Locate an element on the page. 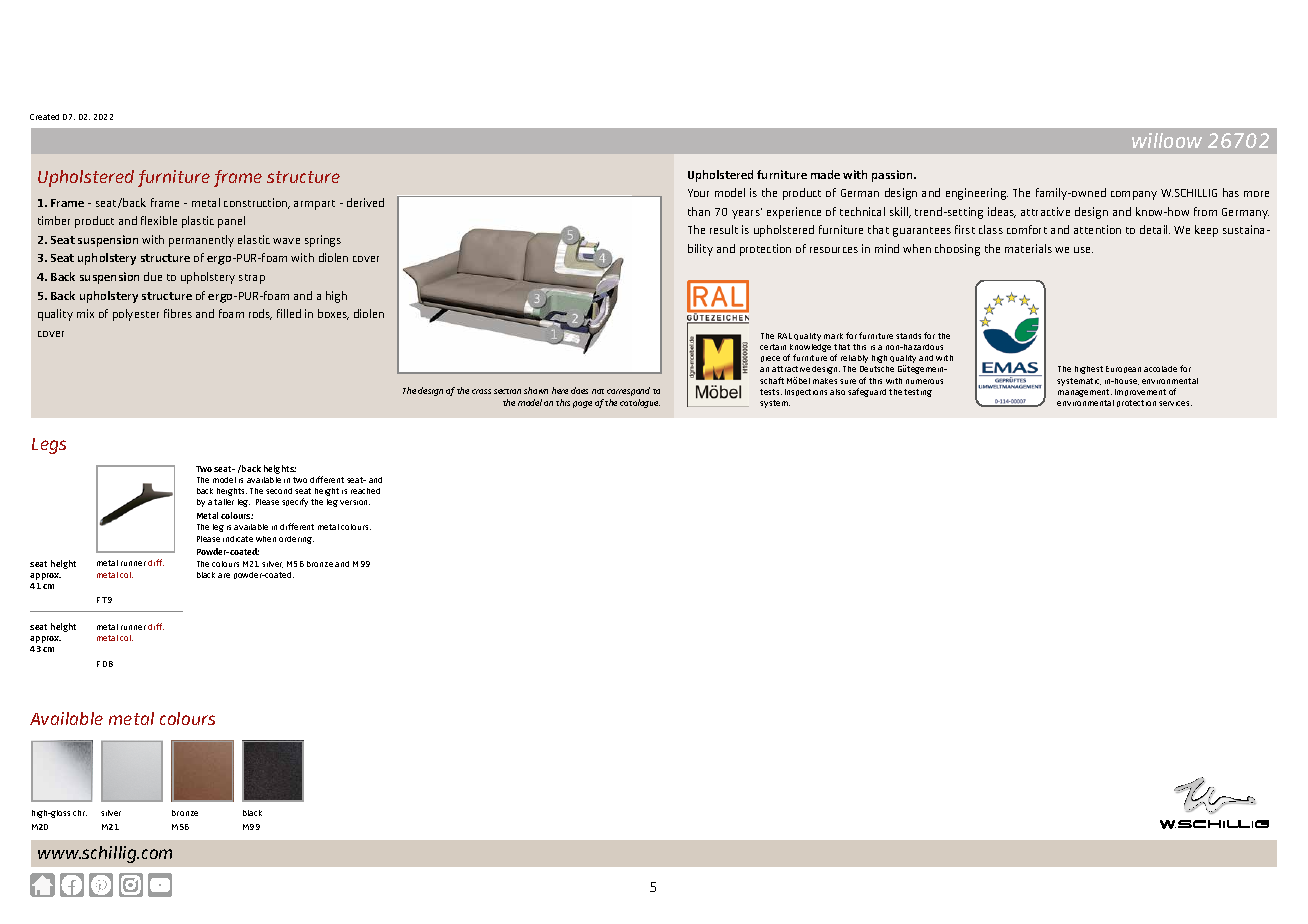 This page has width=1308, height=924. RAL is located at coordinates (785, 336).
